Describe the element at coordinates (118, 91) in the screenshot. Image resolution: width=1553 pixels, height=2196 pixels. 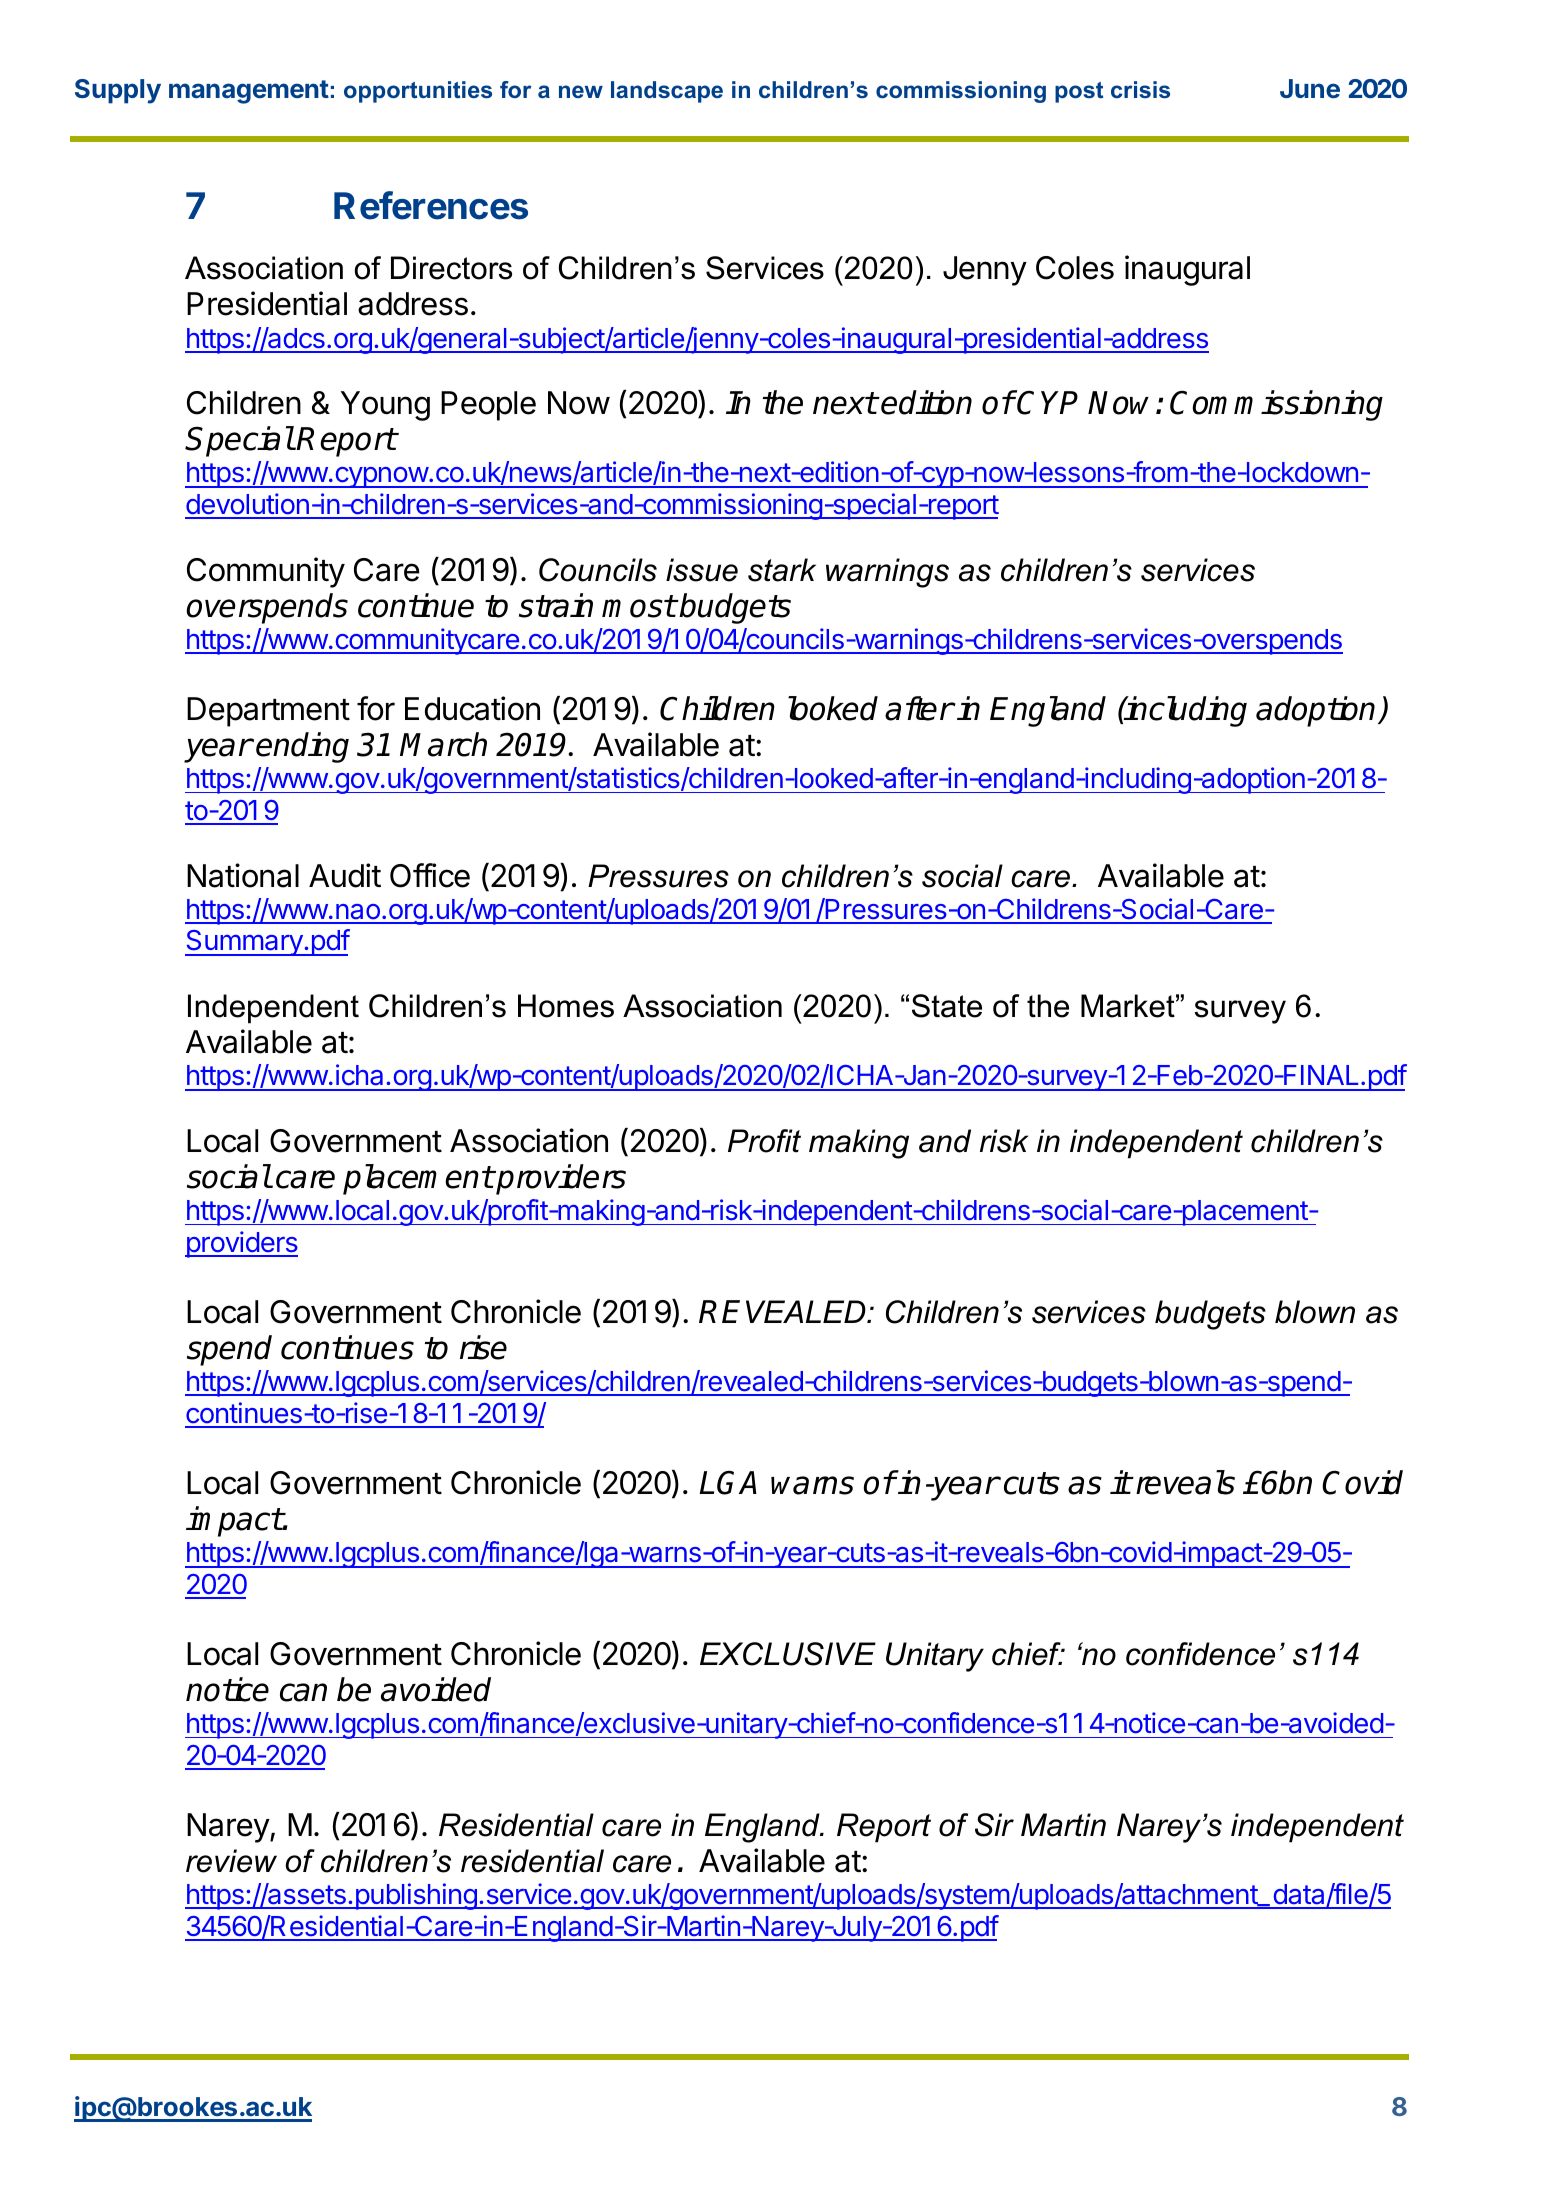
I see `Supply` at that location.
